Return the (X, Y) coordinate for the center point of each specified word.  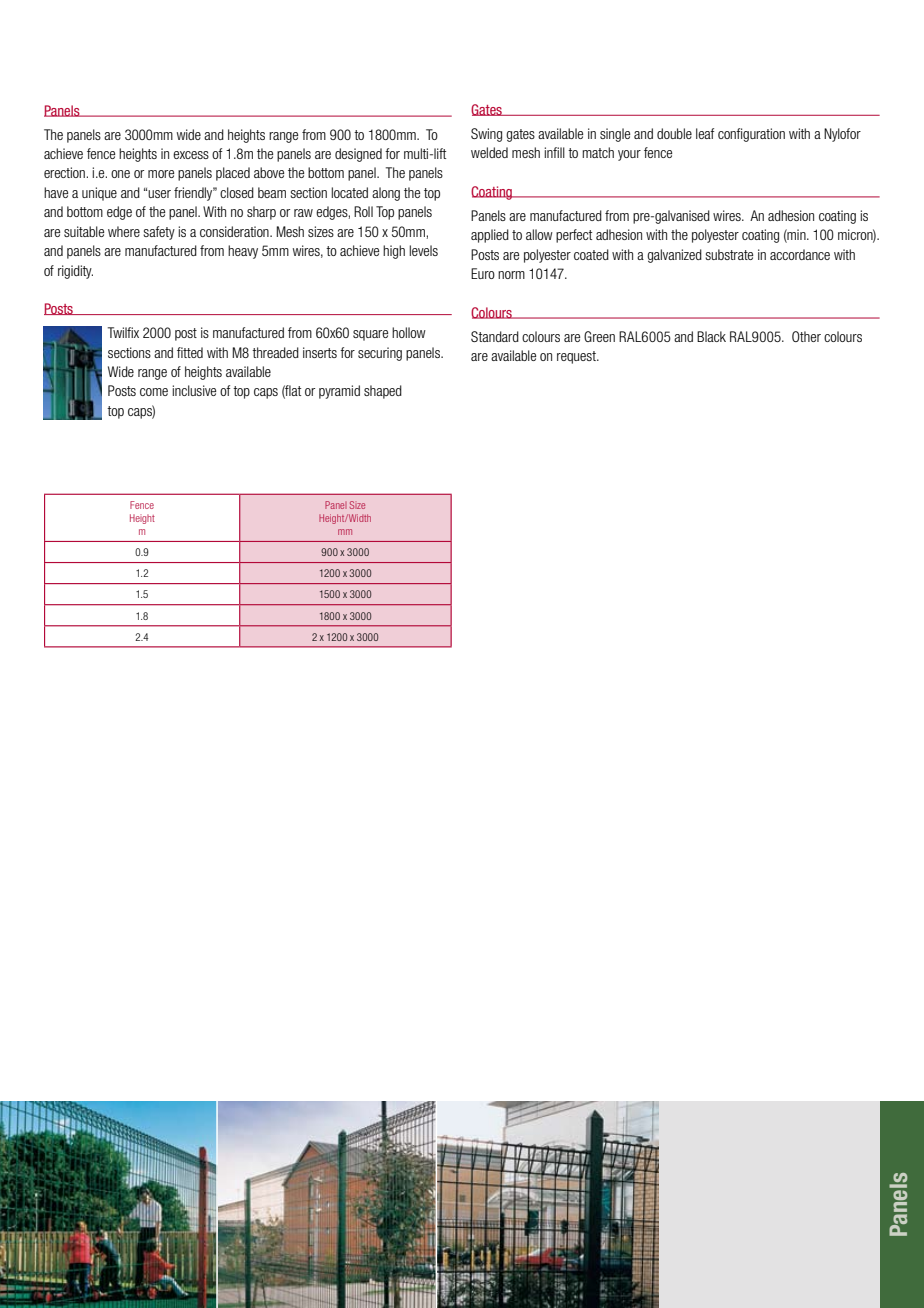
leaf (705, 133)
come (154, 392)
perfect (574, 236)
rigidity (75, 272)
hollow (409, 332)
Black (711, 336)
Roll (363, 211)
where (124, 231)
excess (191, 155)
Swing (486, 135)
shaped (383, 392)
